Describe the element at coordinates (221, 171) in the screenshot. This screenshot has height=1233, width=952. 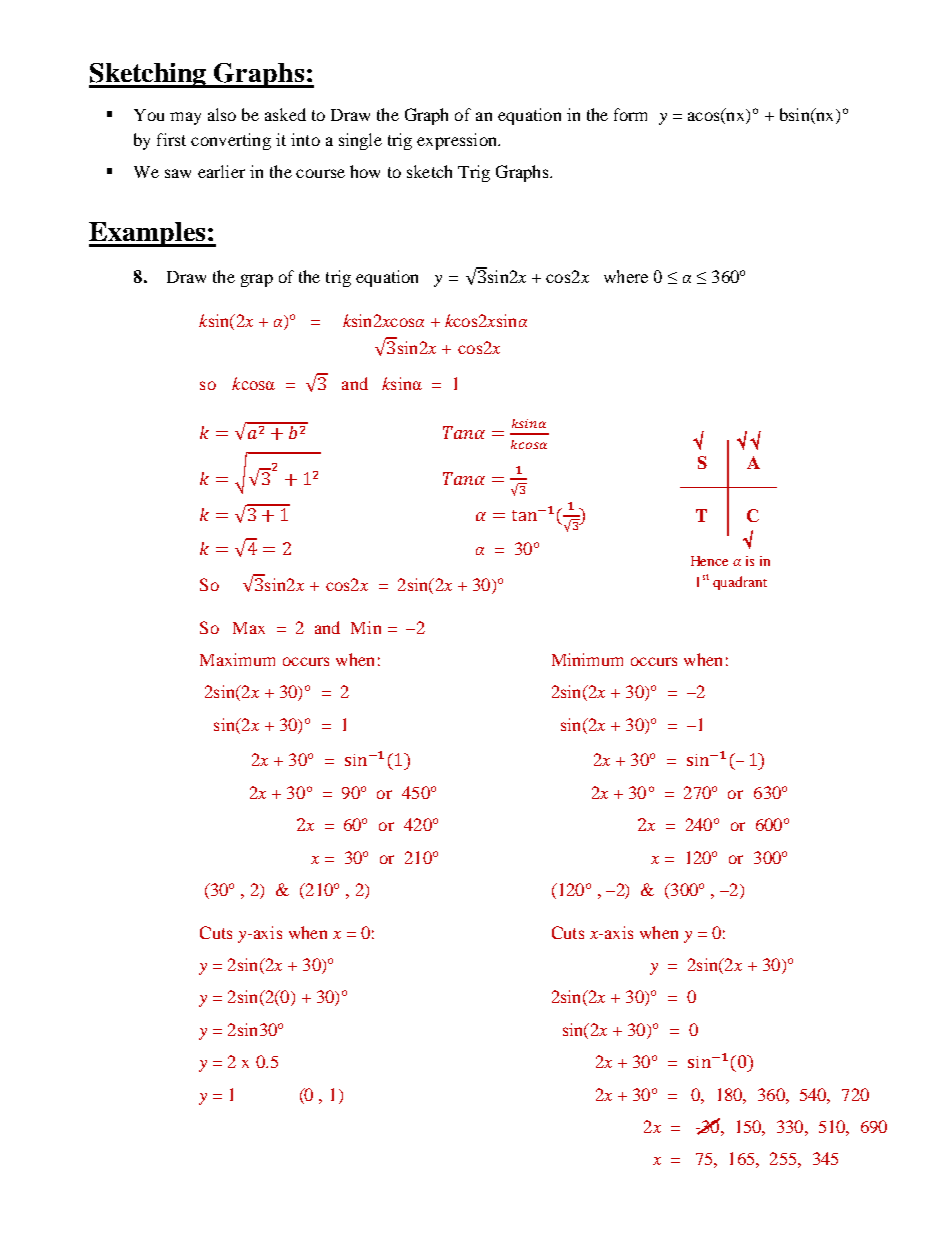
I see `earlier` at that location.
